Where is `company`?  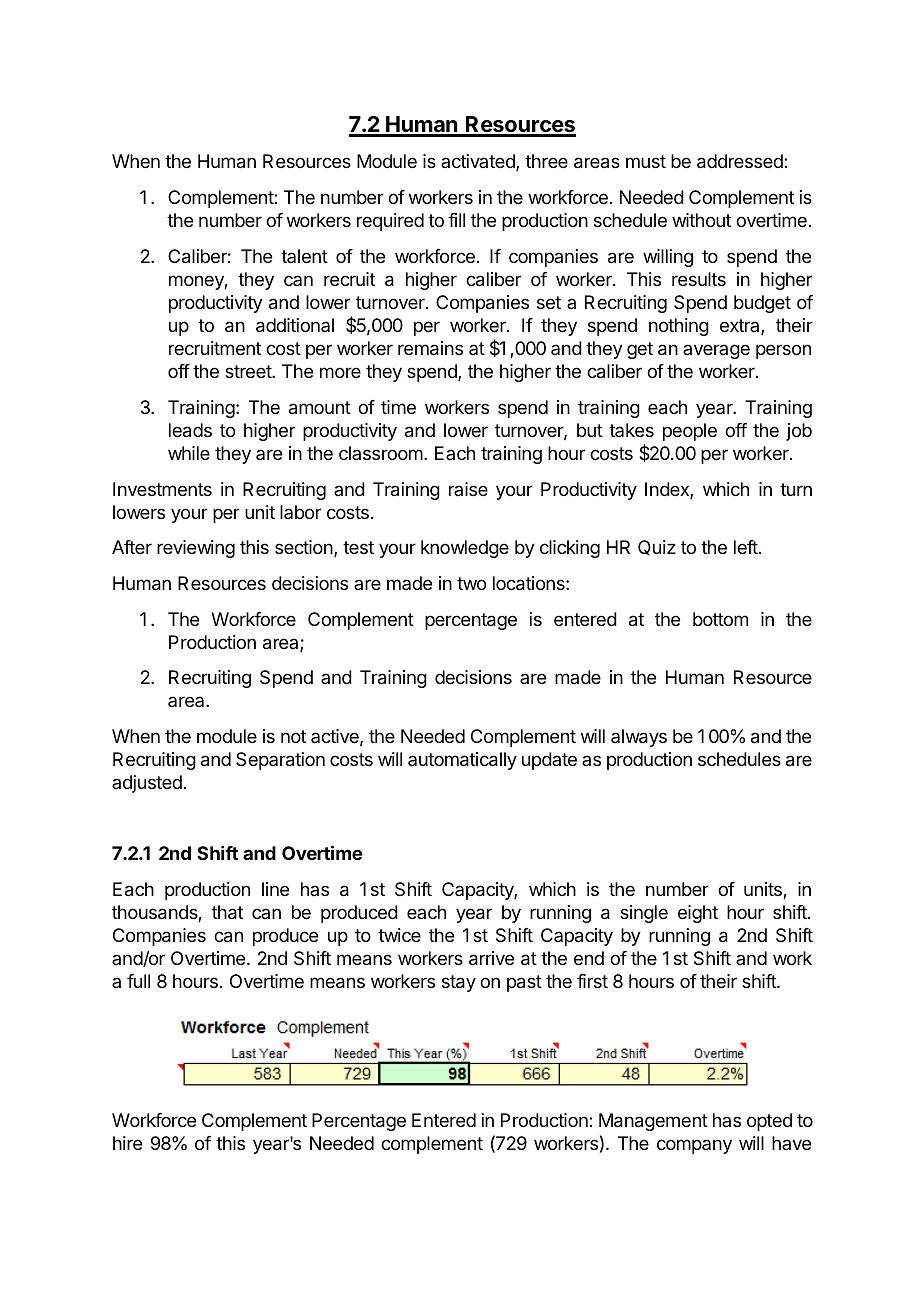
company is located at coordinates (694, 1146).
